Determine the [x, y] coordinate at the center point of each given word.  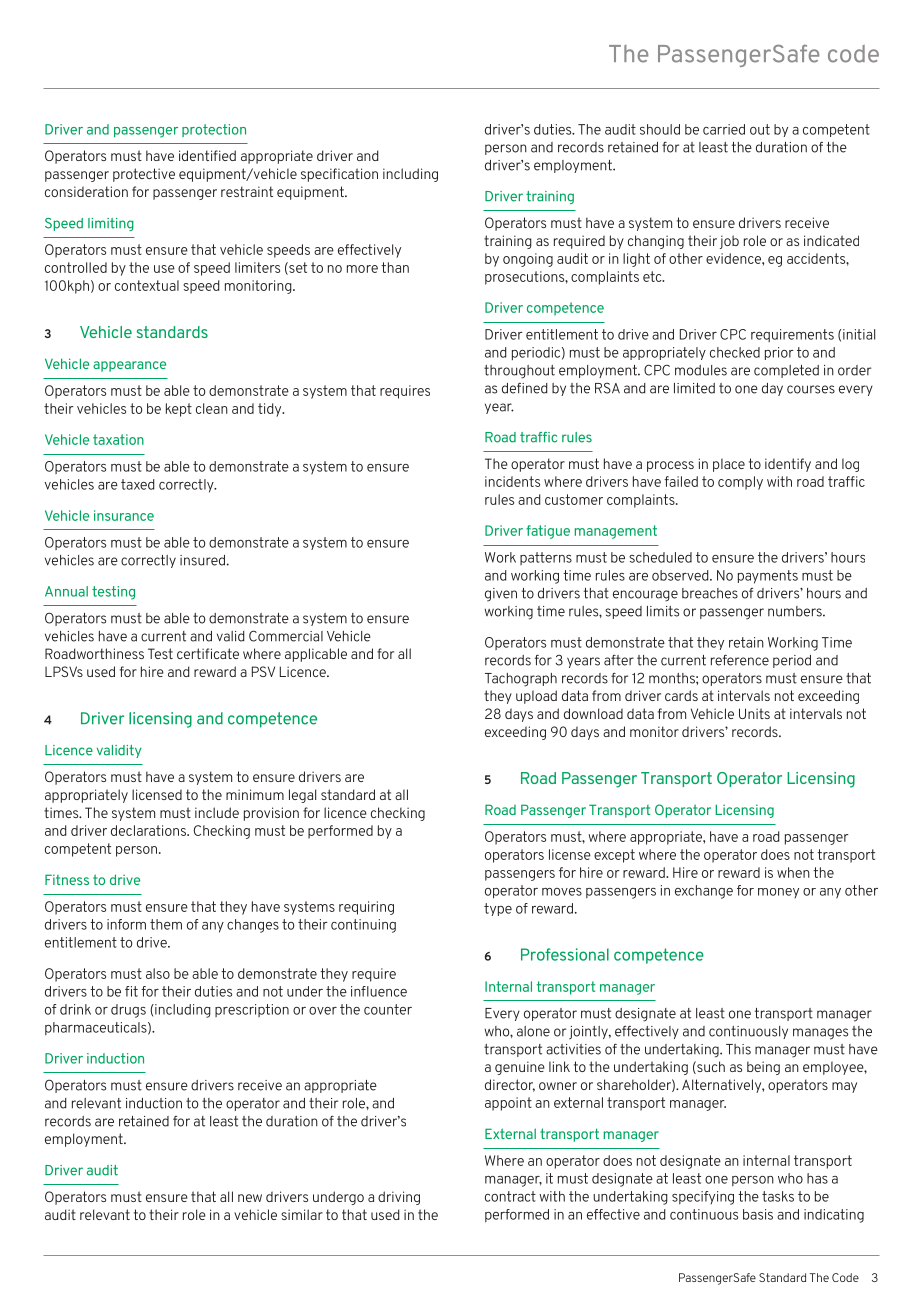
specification [339, 175]
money [778, 893]
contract [510, 1196]
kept [179, 410]
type [498, 909]
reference [740, 660]
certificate [208, 653]
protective [144, 175]
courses [811, 389]
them [166, 924]
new [250, 1198]
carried [724, 129]
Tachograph [521, 680]
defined [525, 388]
